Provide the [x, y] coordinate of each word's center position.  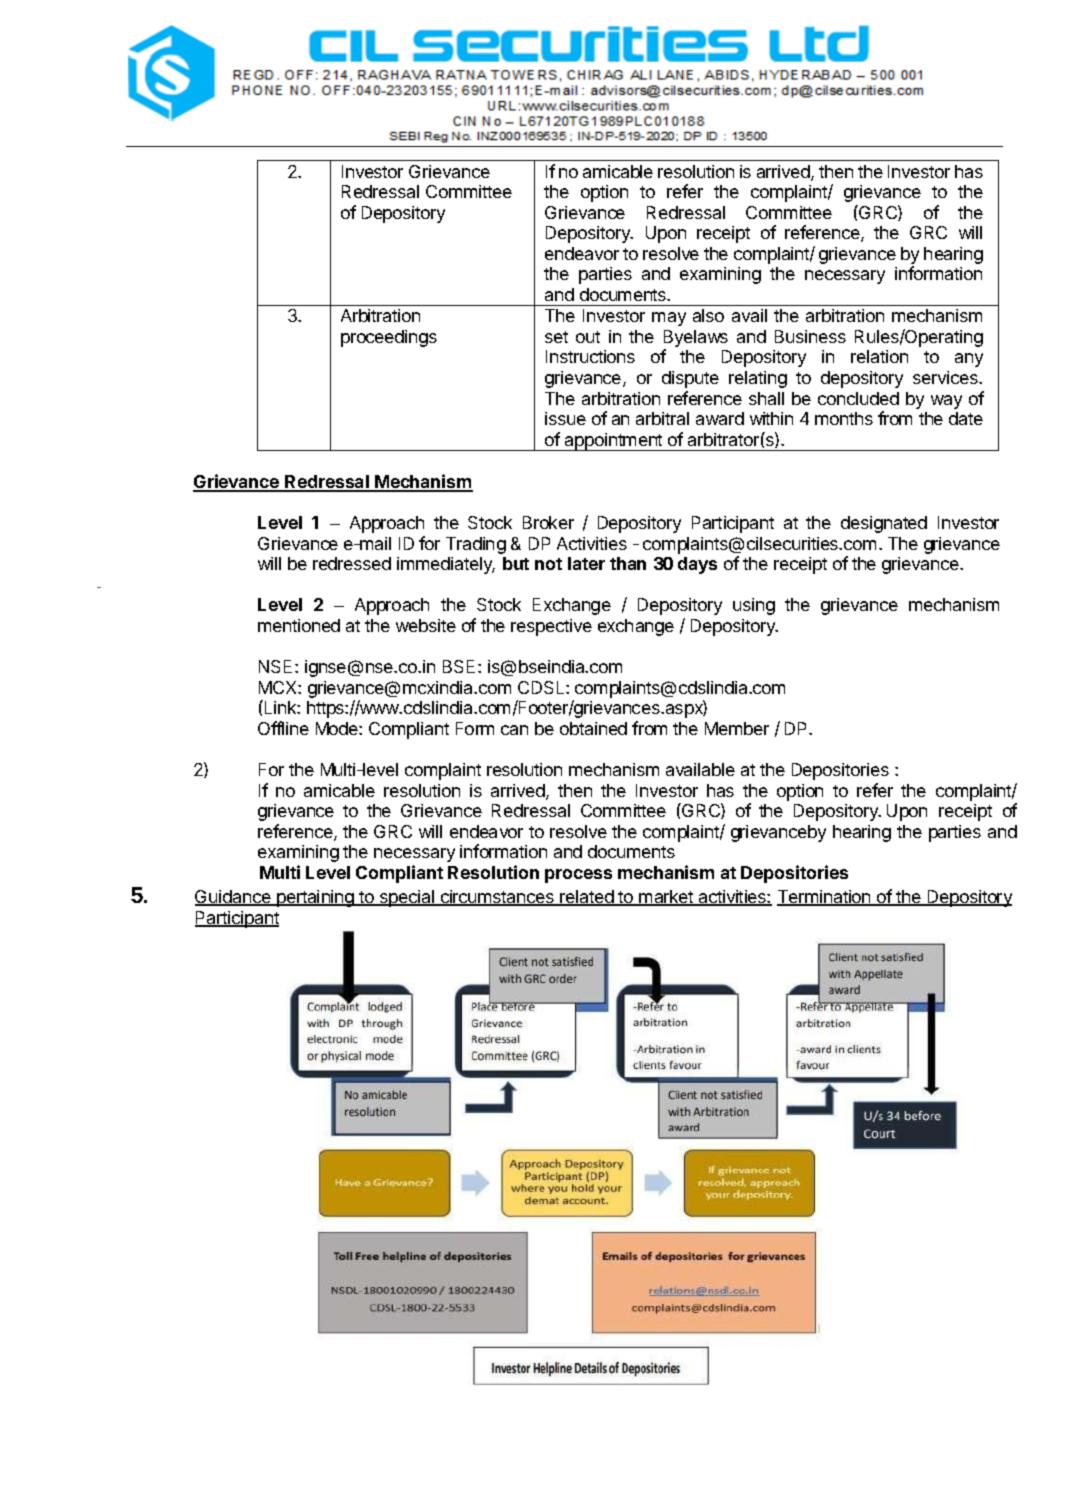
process [578, 876]
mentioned [299, 625]
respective [551, 627]
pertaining [315, 898]
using [754, 606]
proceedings [389, 338]
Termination [825, 898]
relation [879, 356]
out [588, 337]
